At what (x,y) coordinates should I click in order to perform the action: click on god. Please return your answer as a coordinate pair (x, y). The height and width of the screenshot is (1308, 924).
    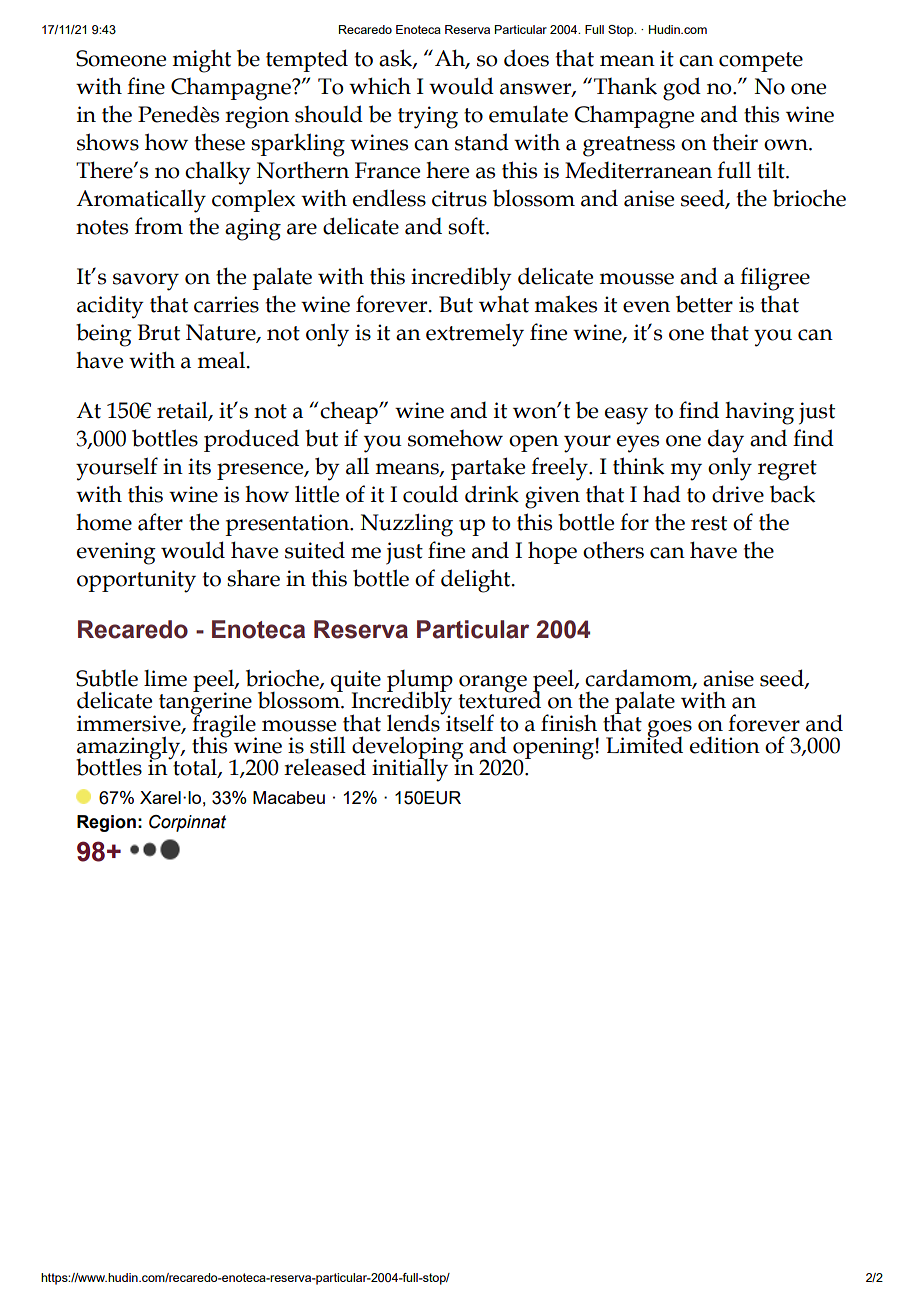
    Looking at the image, I should click on (682, 89).
